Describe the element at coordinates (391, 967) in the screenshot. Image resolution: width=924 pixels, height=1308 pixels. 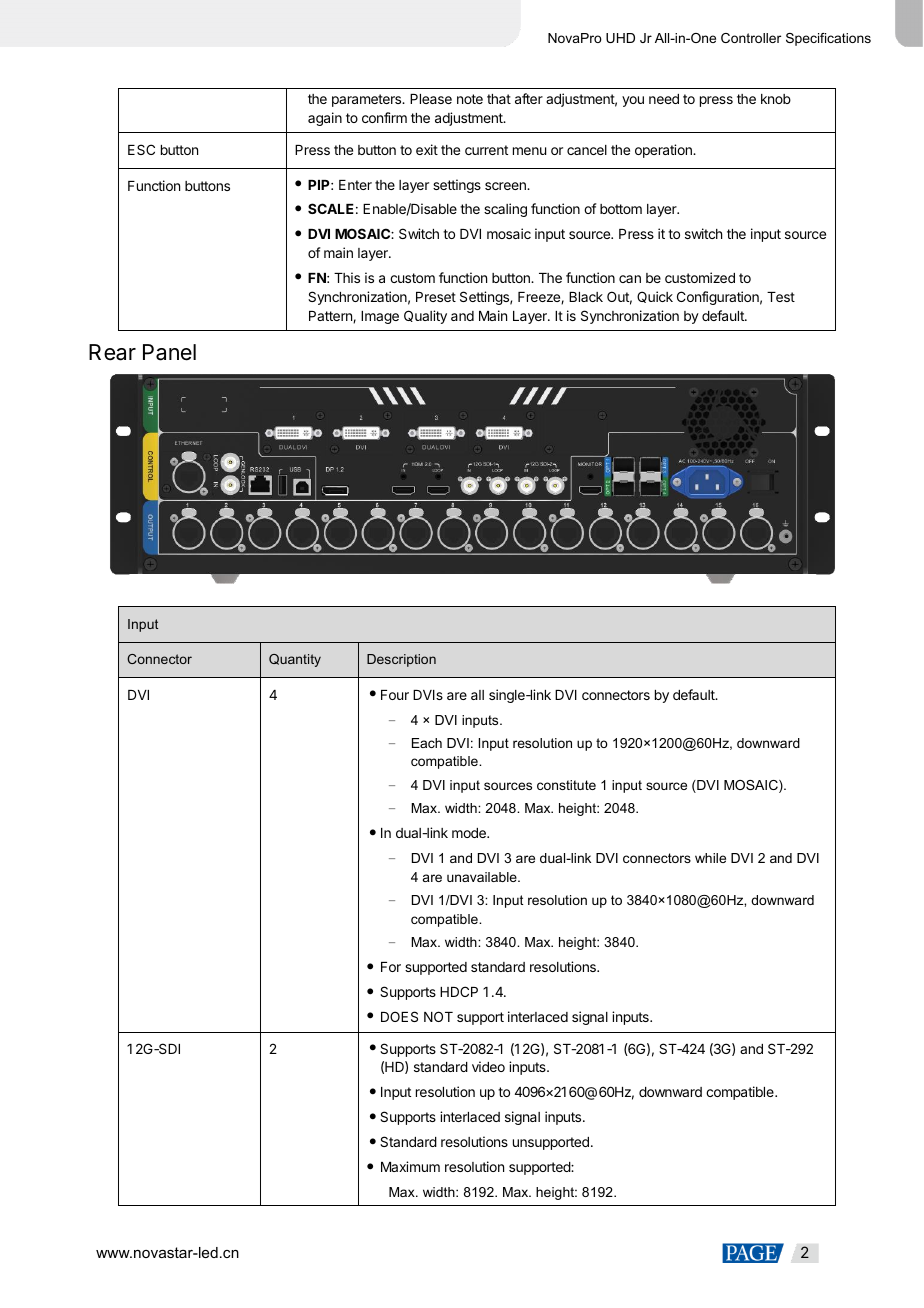
I see `For` at that location.
